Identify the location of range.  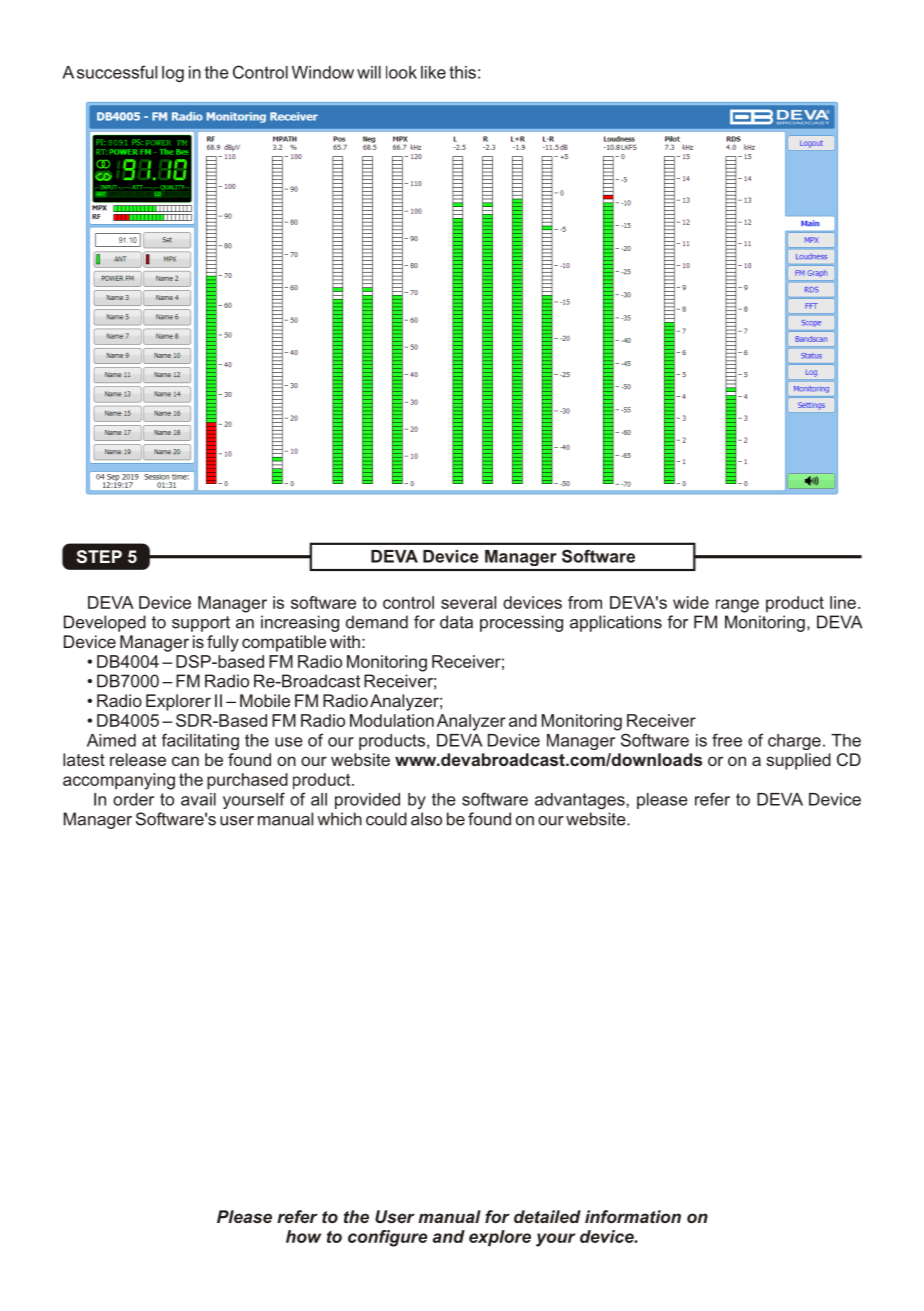
(737, 606).
